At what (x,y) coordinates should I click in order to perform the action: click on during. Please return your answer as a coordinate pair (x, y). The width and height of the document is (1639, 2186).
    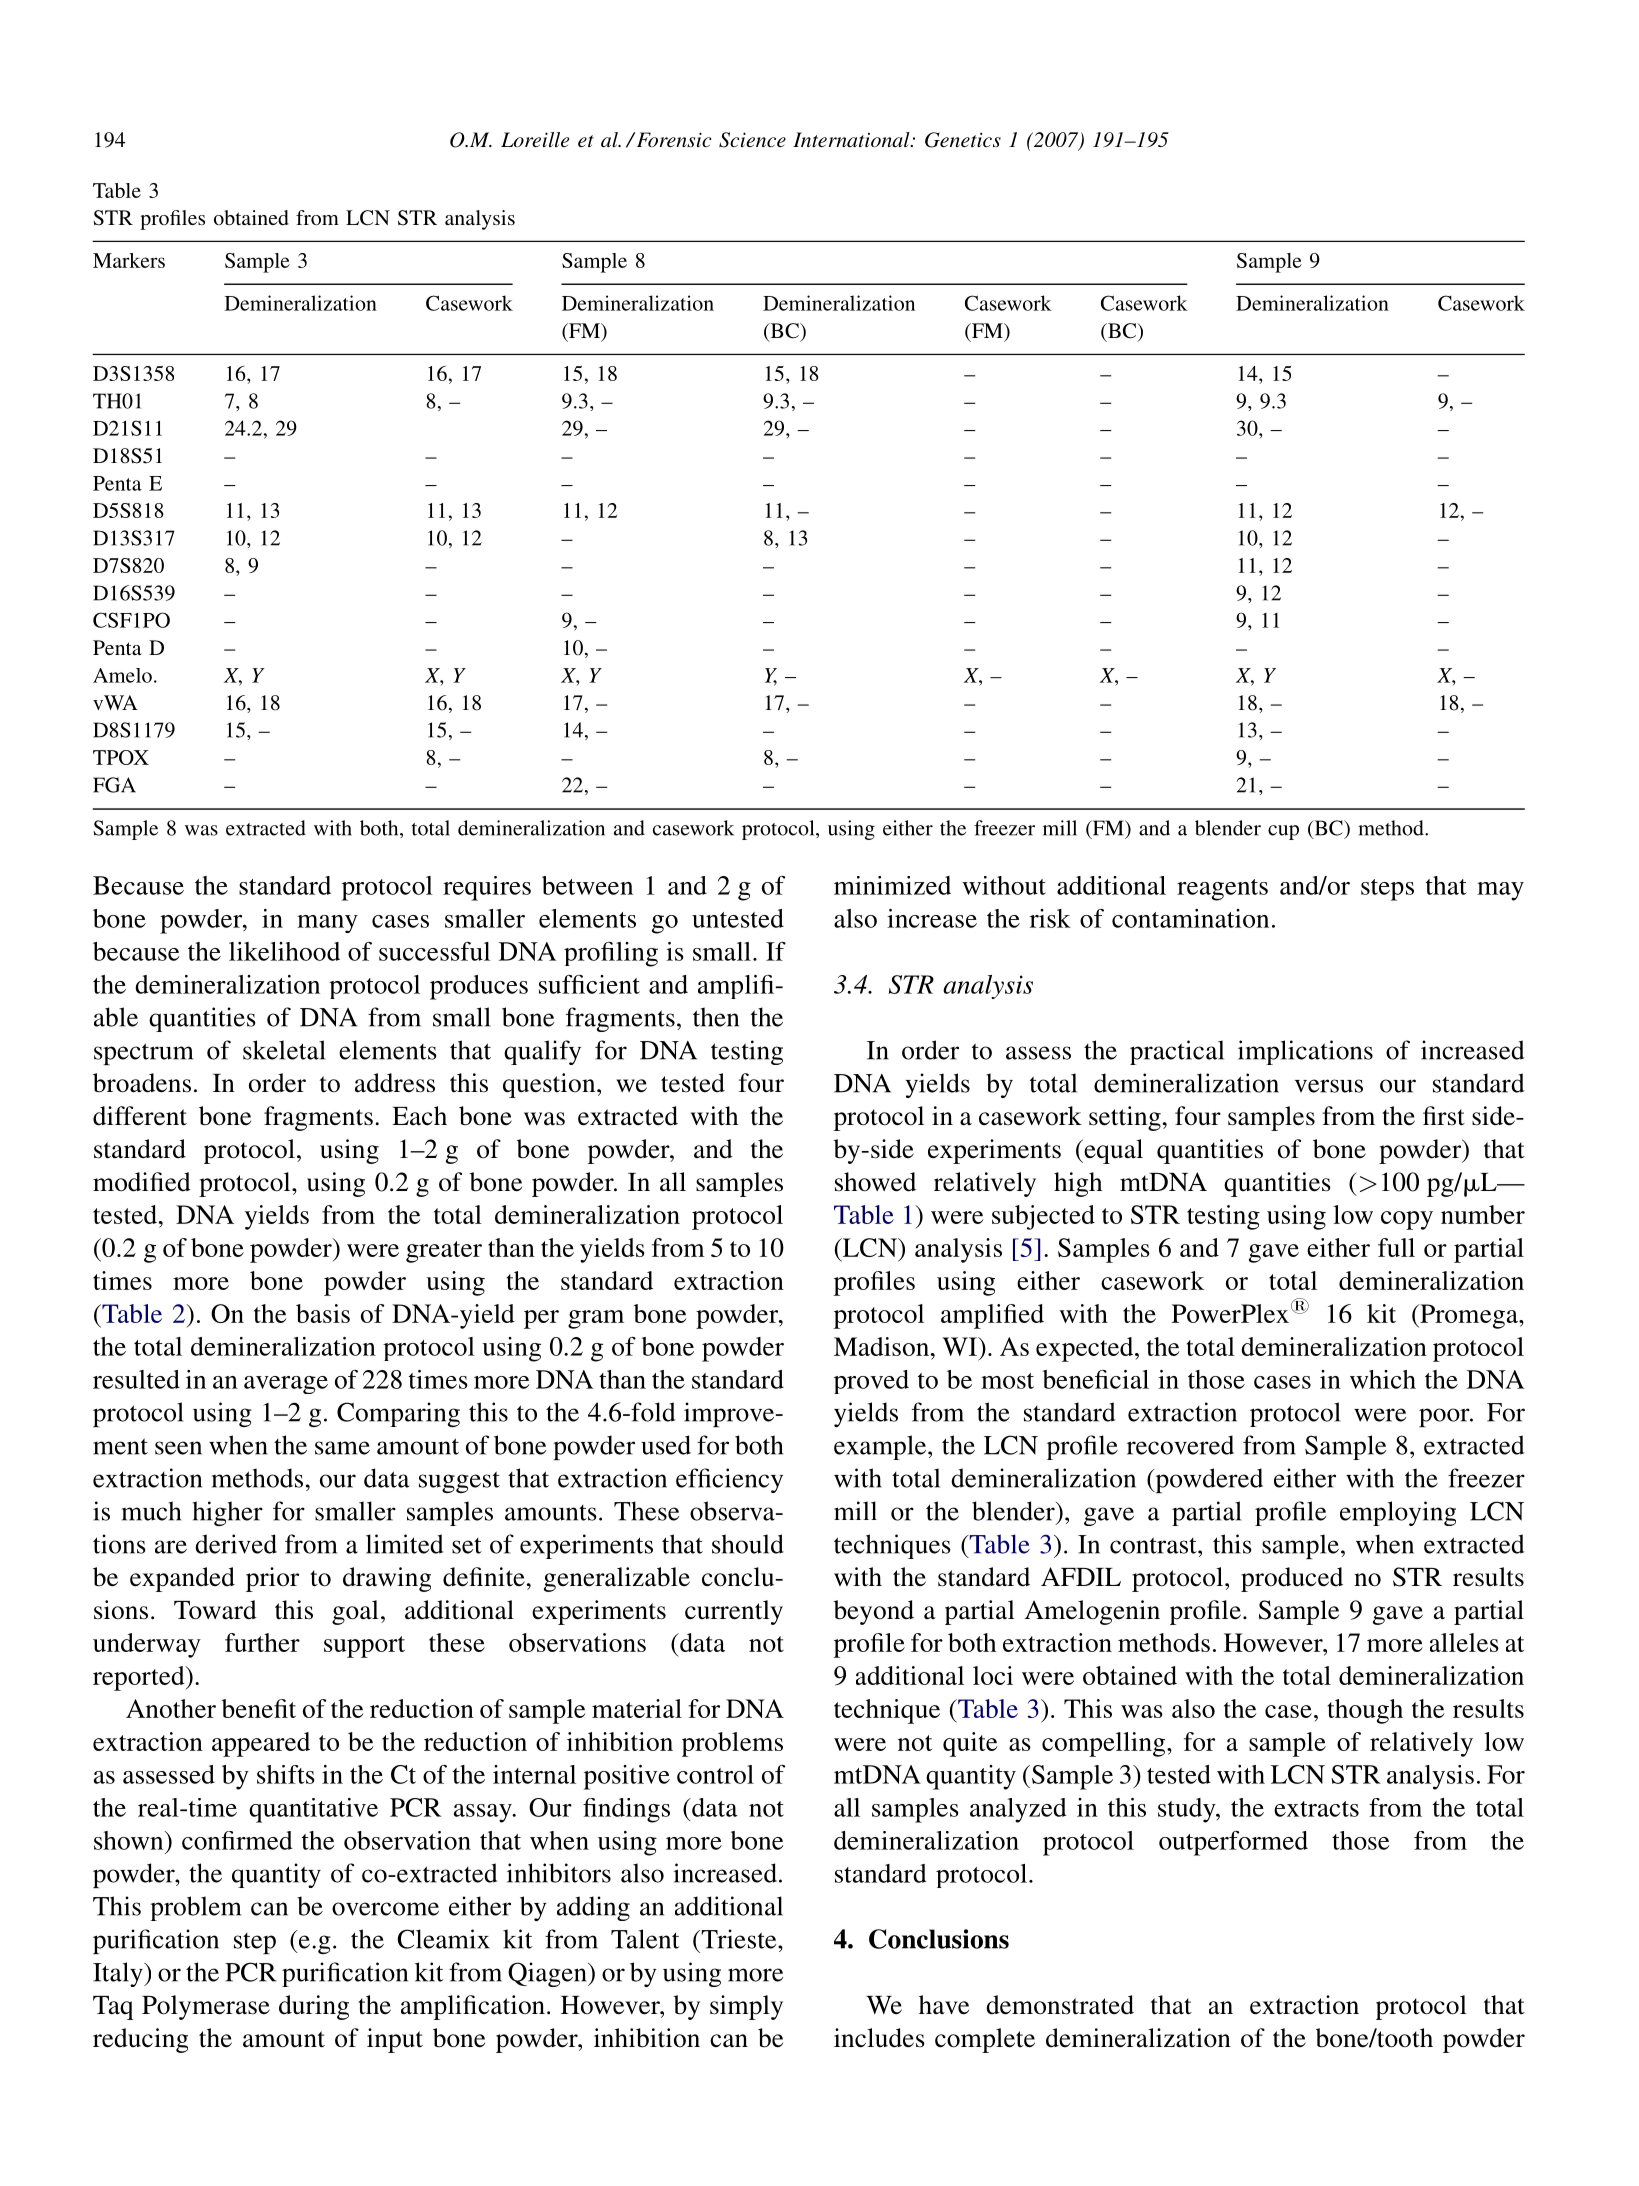
    Looking at the image, I should click on (314, 2007).
